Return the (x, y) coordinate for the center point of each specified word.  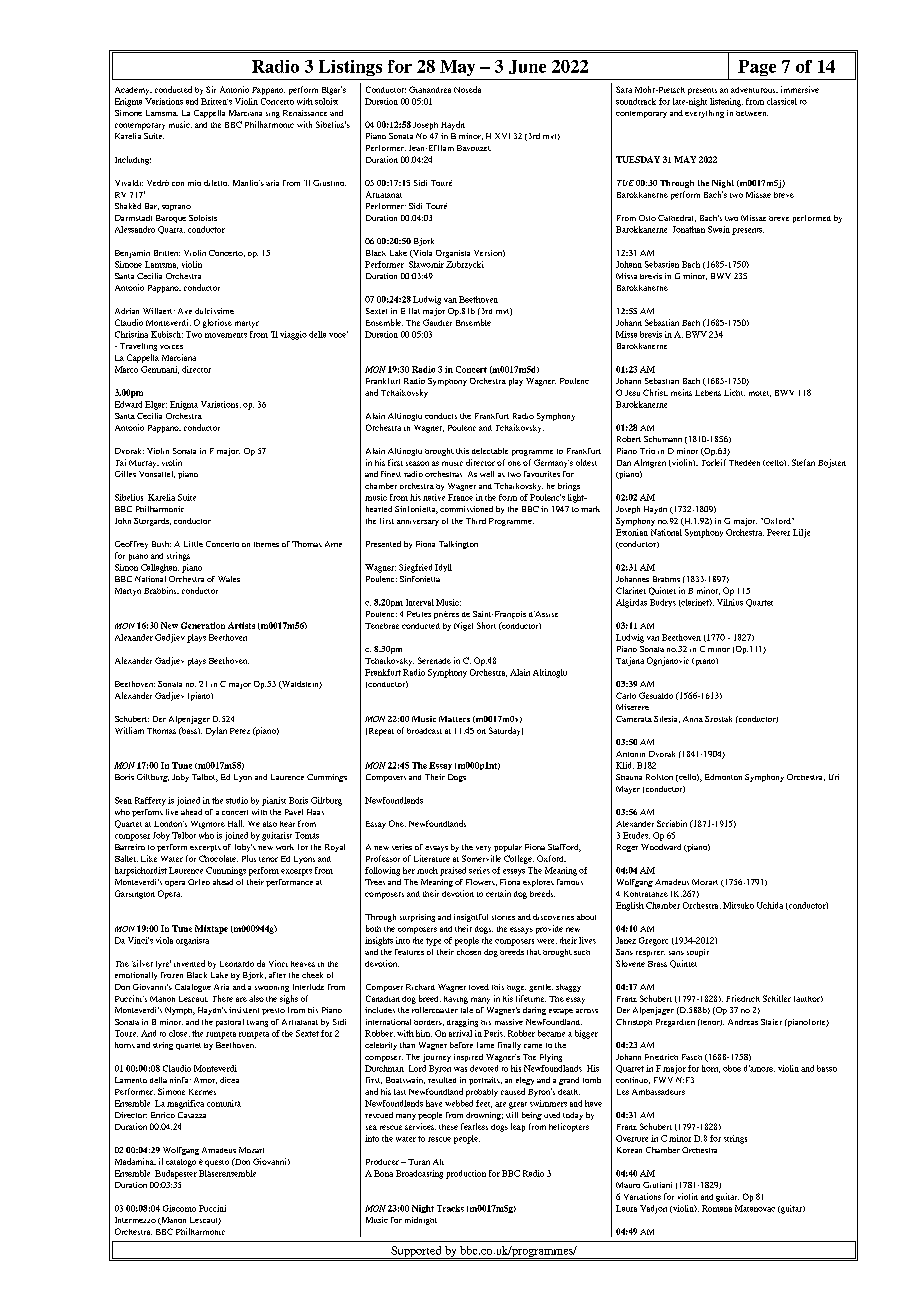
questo (217, 1163)
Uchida (770, 905)
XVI (502, 136)
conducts (441, 416)
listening (726, 102)
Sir (211, 89)
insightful (471, 918)
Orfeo (199, 882)
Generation (203, 625)
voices (171, 347)
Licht (734, 392)
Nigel (463, 626)
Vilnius (730, 602)
